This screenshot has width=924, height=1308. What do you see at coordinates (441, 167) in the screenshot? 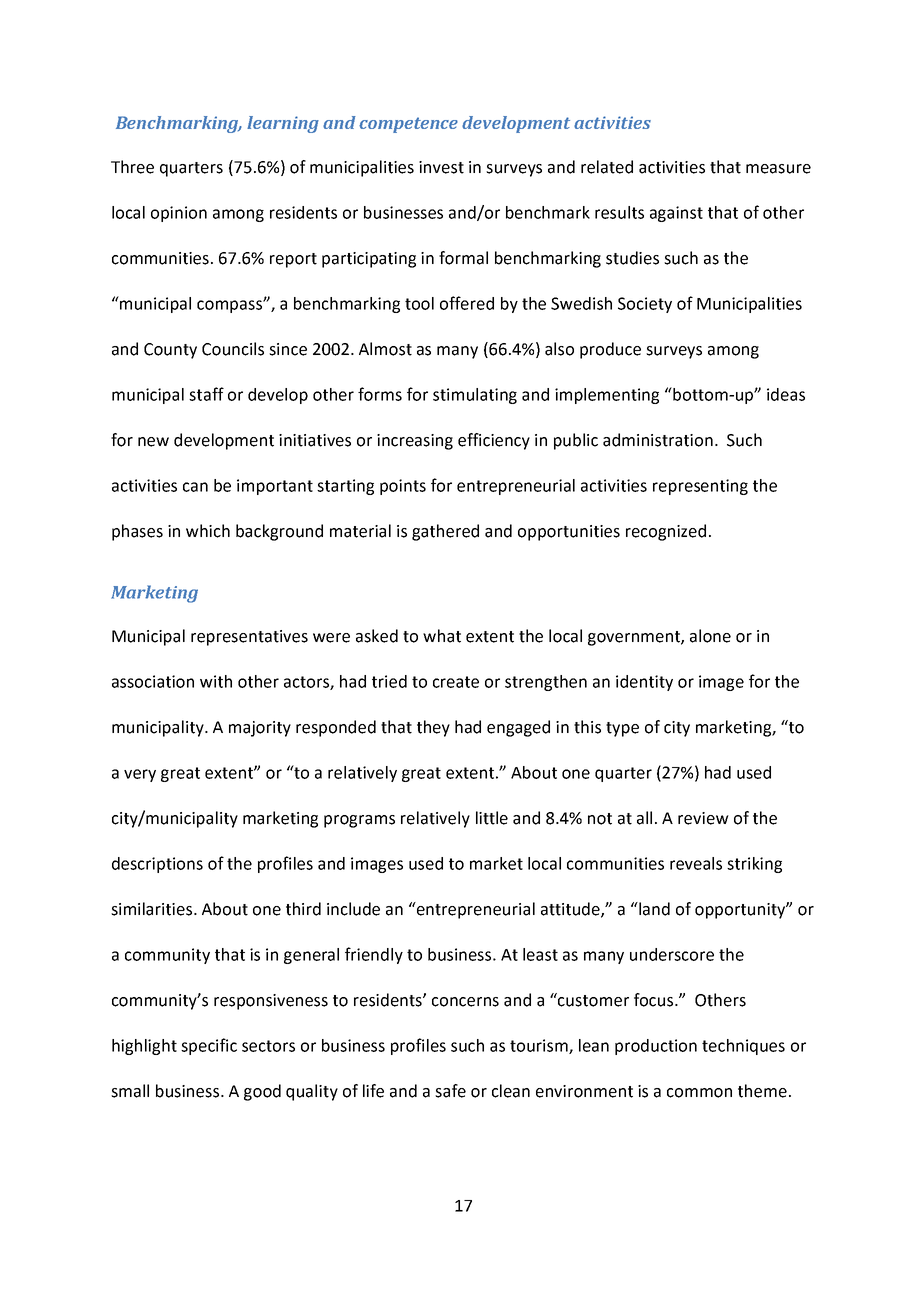
I see `invest` at bounding box center [441, 167].
